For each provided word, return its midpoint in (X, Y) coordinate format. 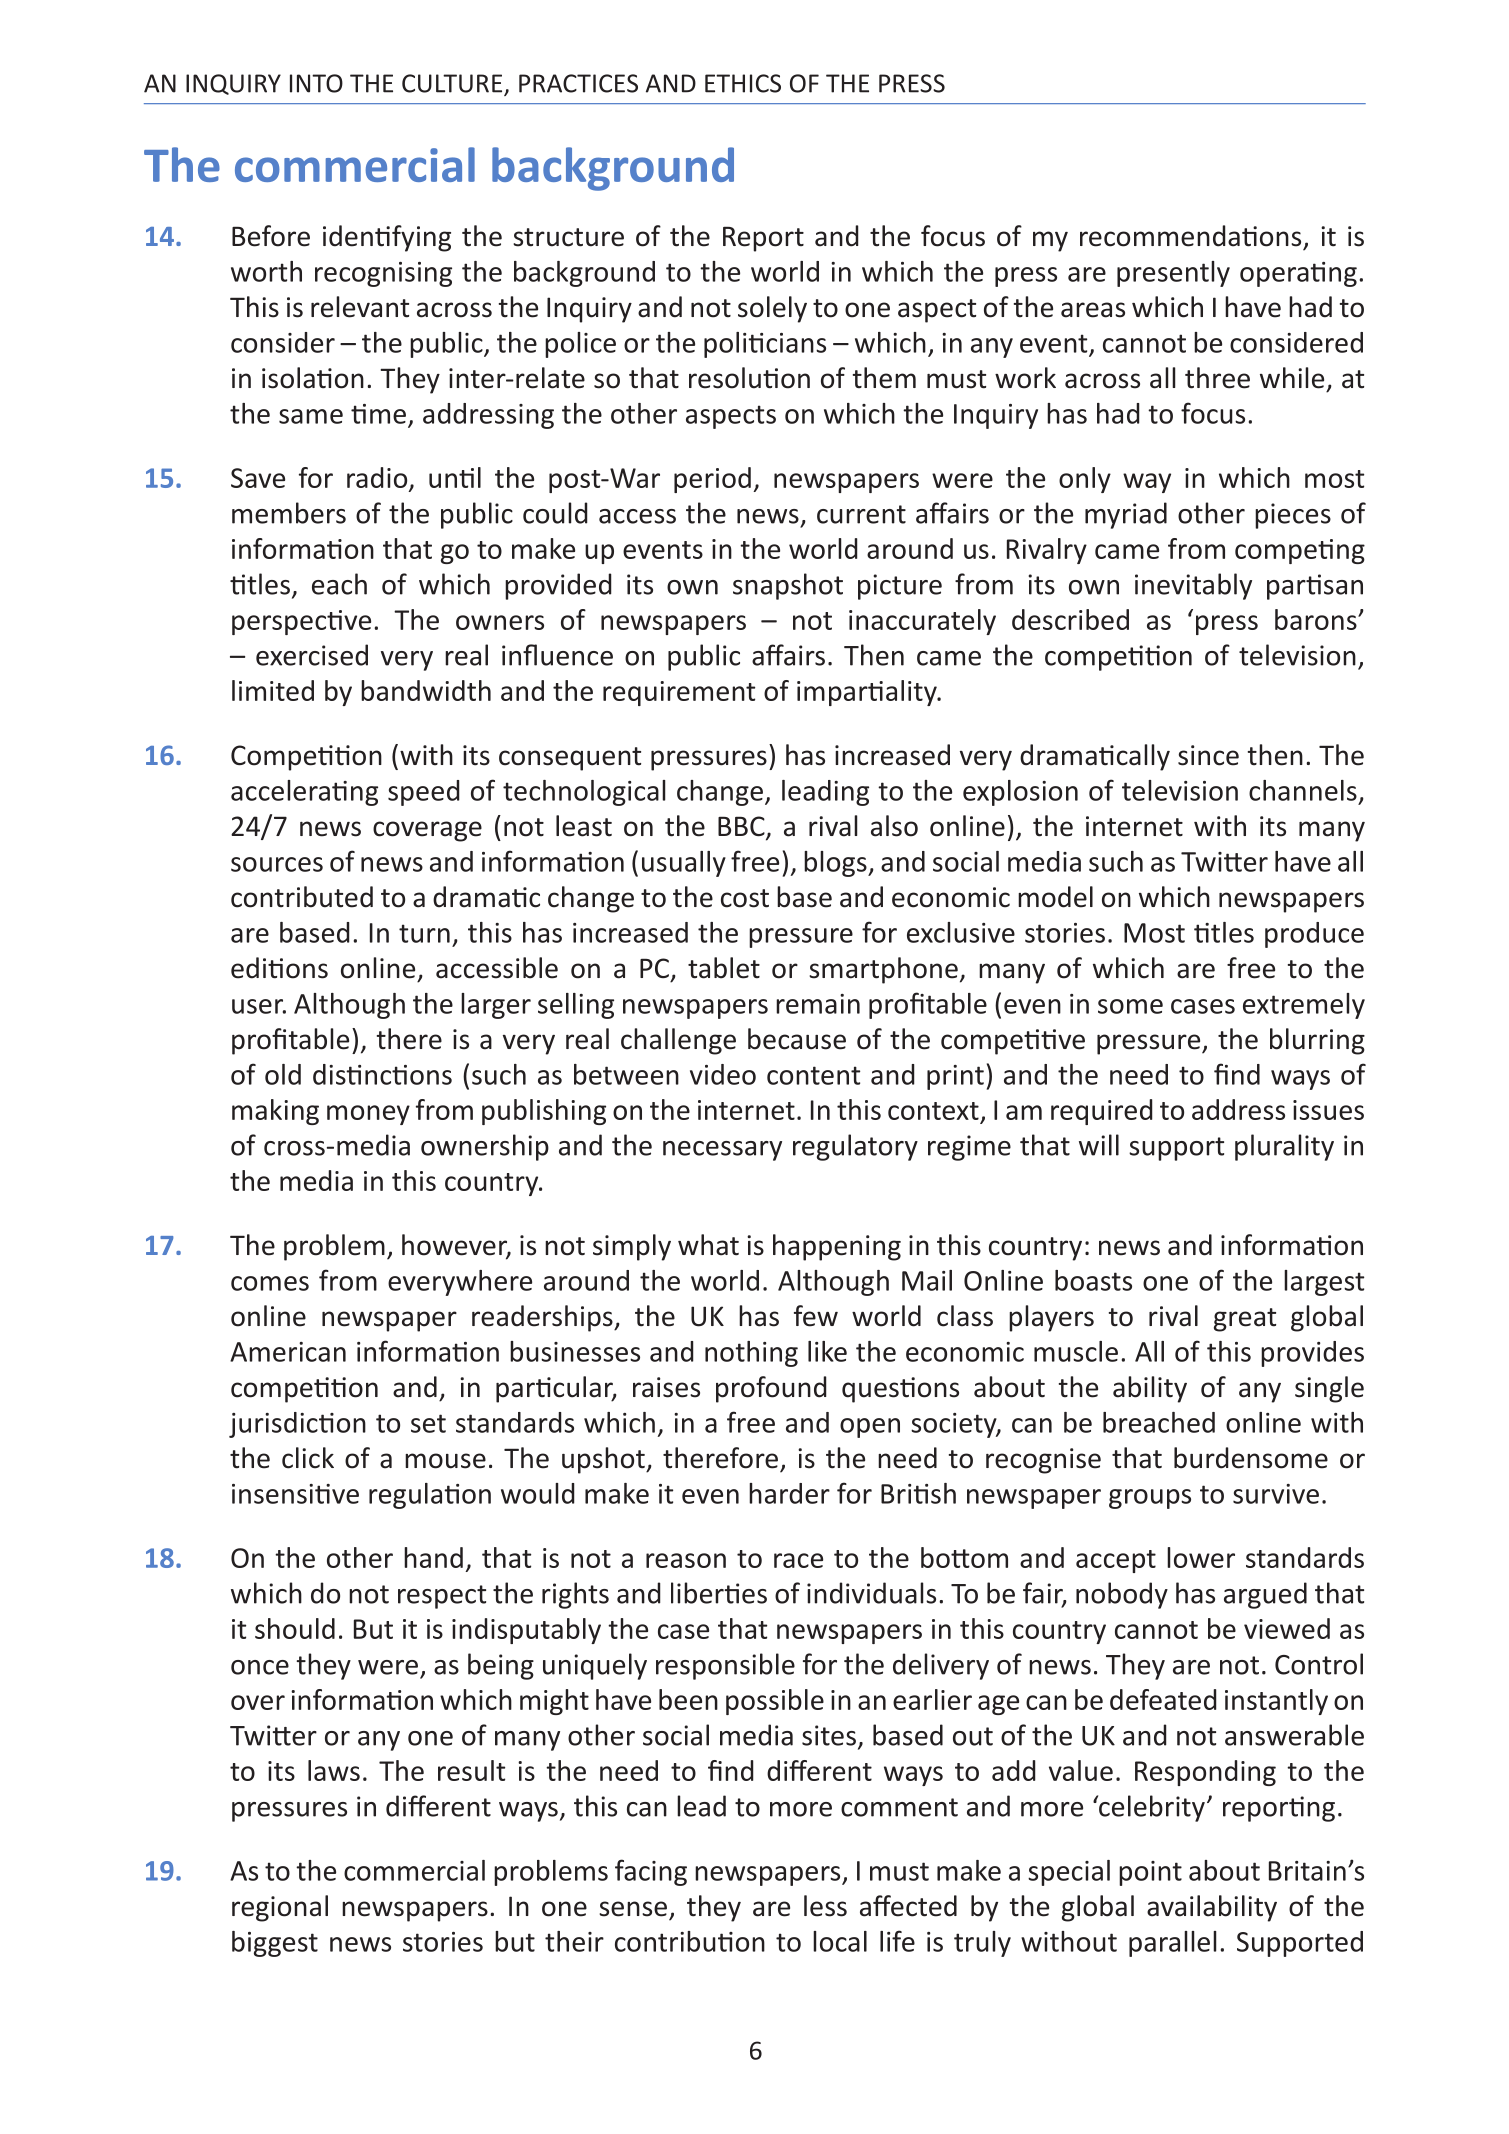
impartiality (868, 693)
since (1208, 755)
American (288, 1352)
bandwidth (426, 690)
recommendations (1190, 236)
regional (280, 1908)
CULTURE (453, 84)
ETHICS (743, 83)
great (1245, 1320)
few (816, 1316)
